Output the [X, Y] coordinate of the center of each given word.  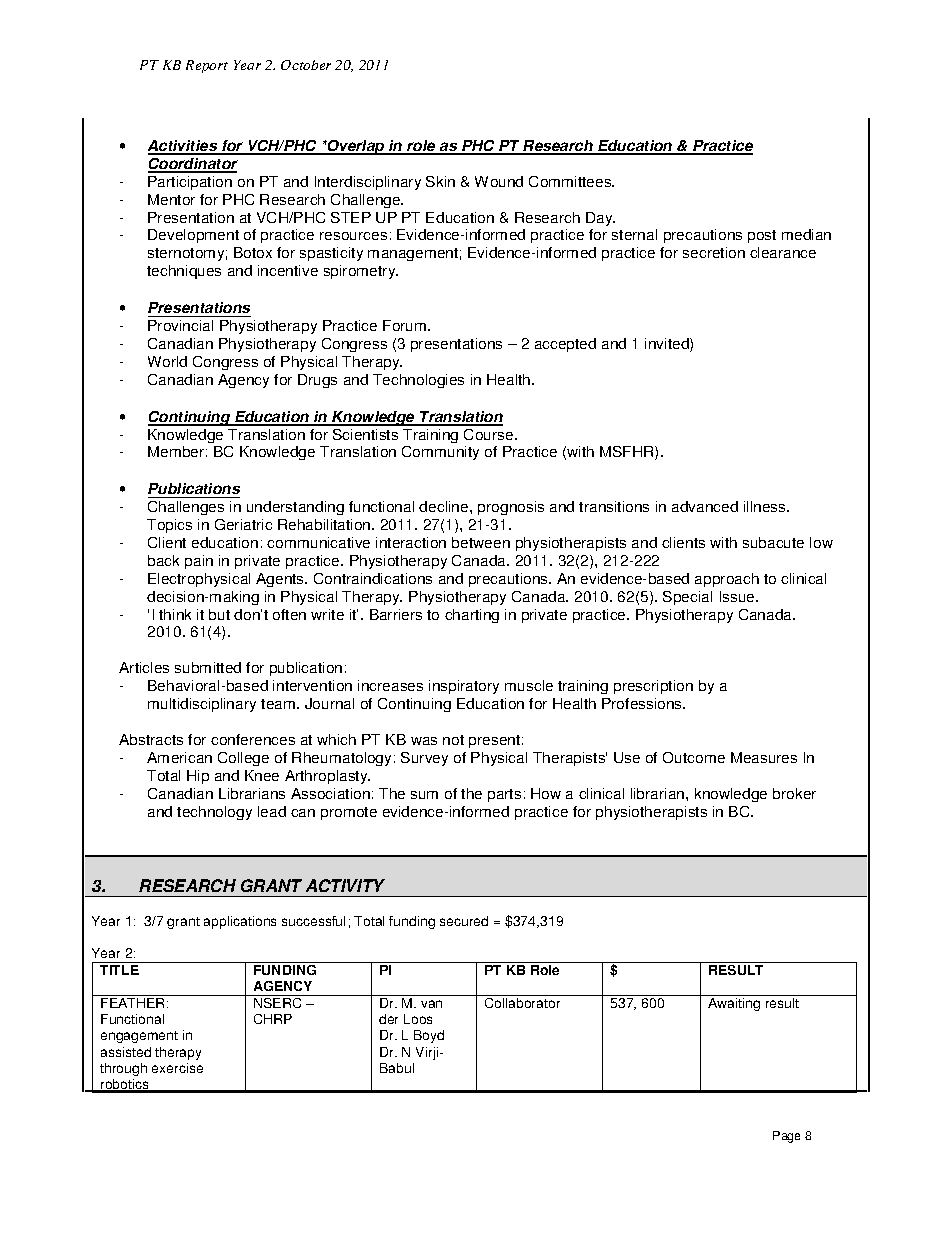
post [762, 236]
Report [207, 66]
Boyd [429, 1036]
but [219, 614]
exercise [177, 1068]
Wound [499, 181]
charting [472, 616]
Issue [738, 596]
